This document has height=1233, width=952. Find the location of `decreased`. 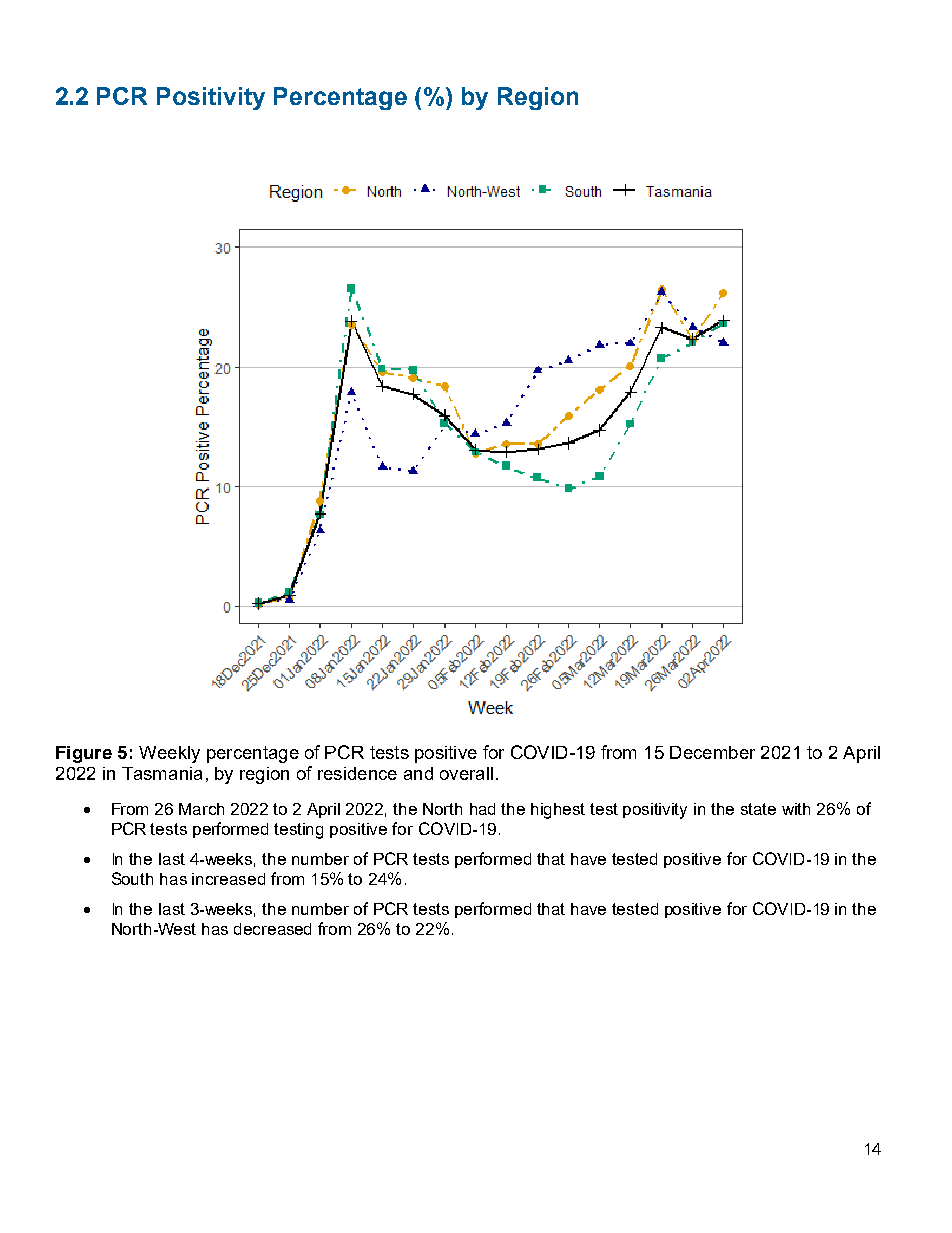

decreased is located at coordinates (272, 929).
